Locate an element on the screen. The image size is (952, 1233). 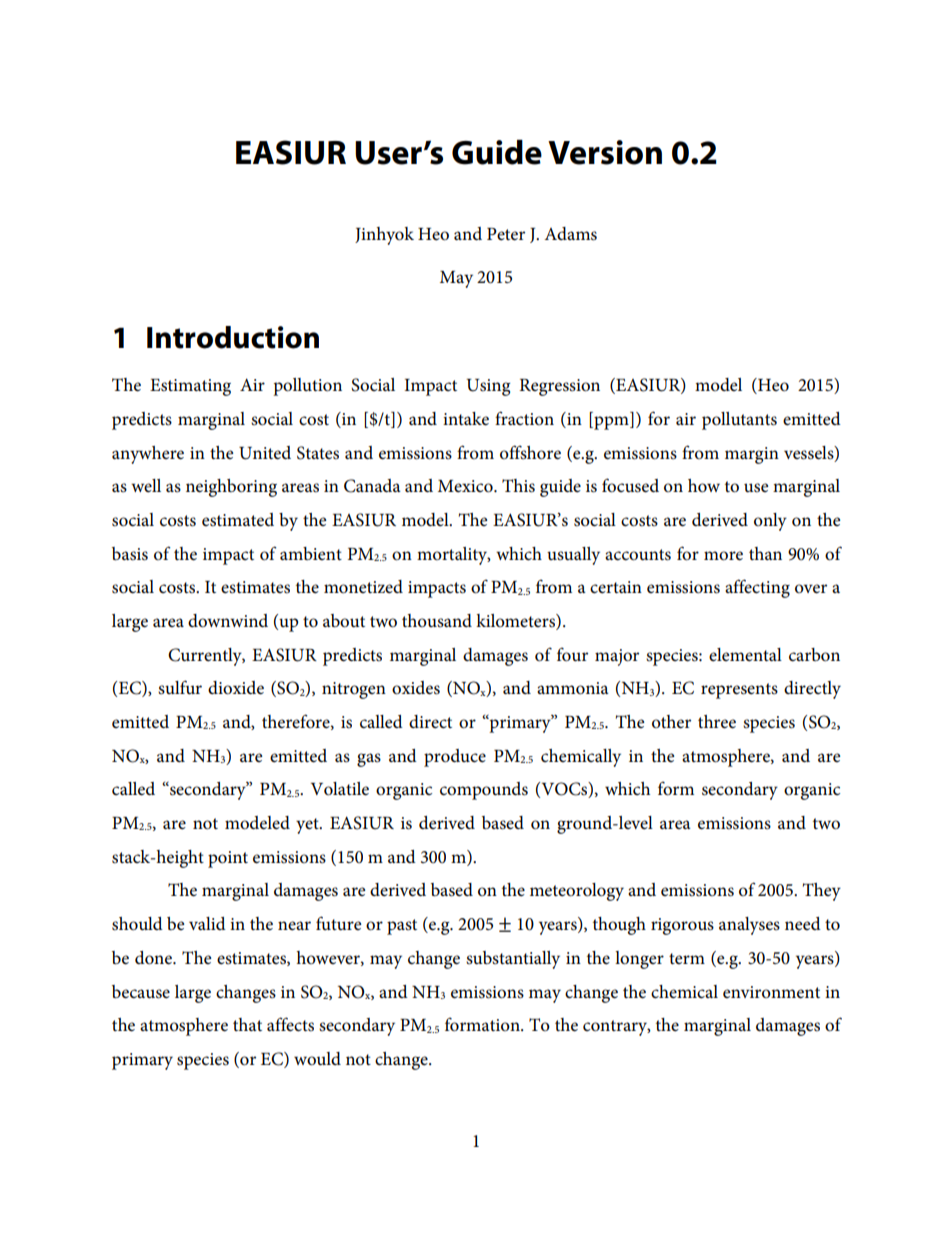
substantially is located at coordinates (513, 960).
